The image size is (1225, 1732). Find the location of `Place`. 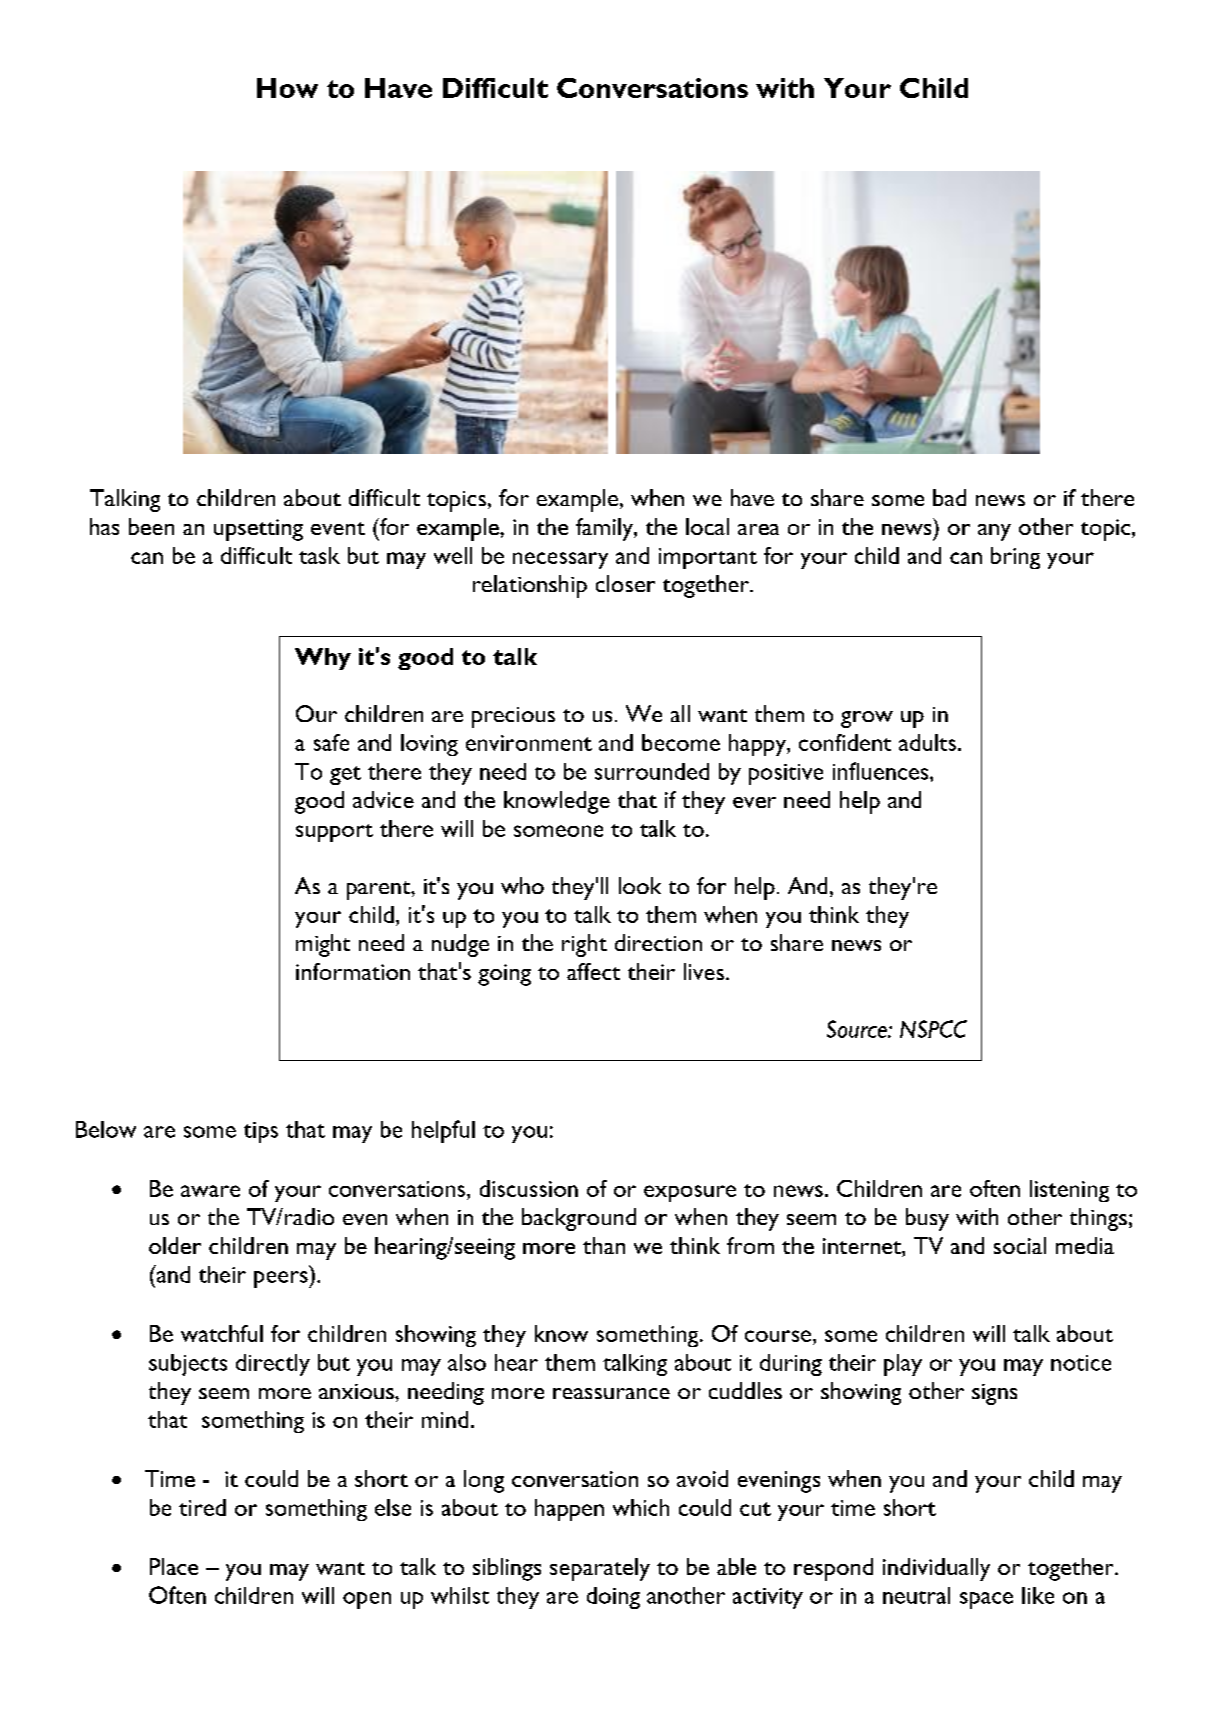

Place is located at coordinates (174, 1566).
